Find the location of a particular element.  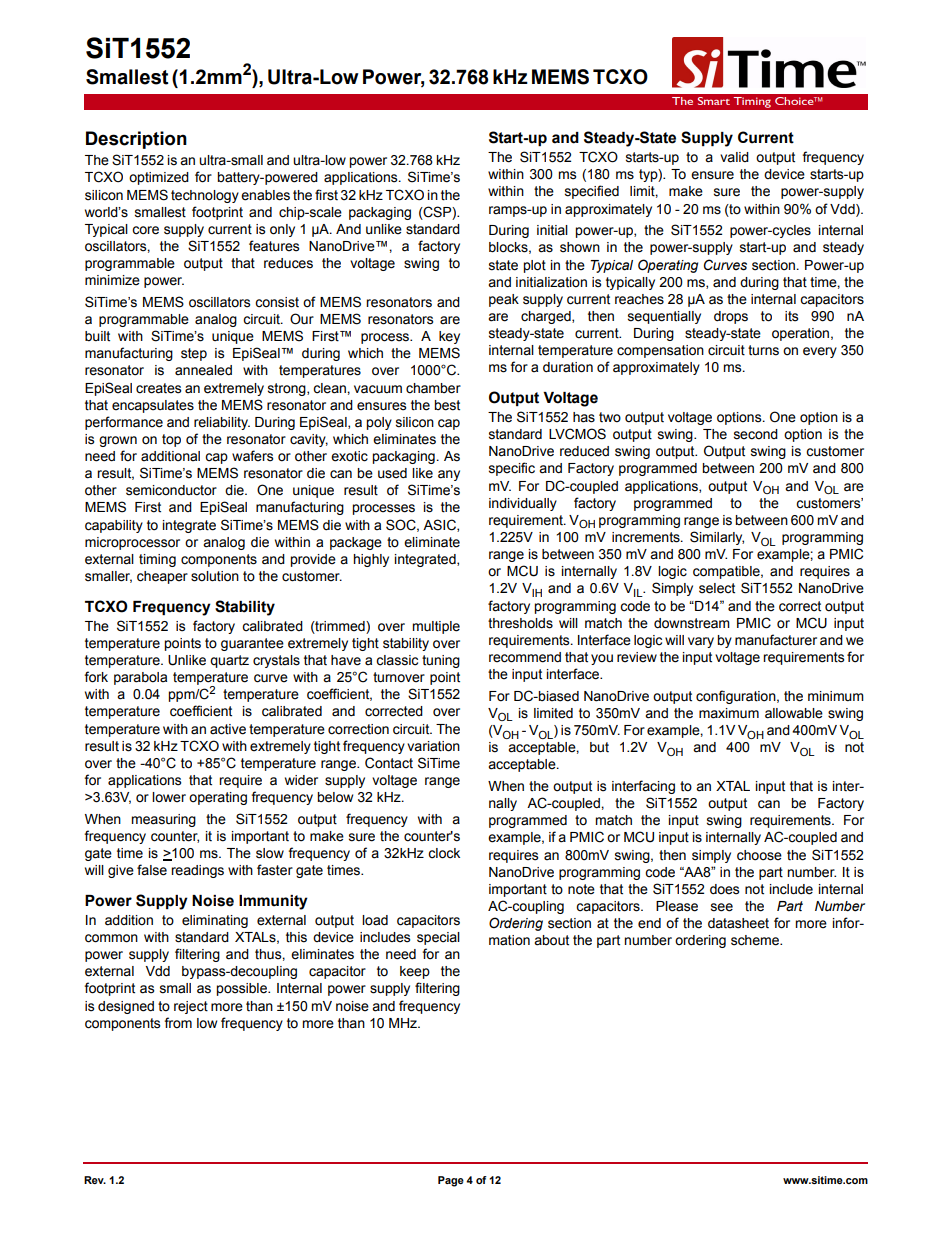

from is located at coordinates (178, 1023).
